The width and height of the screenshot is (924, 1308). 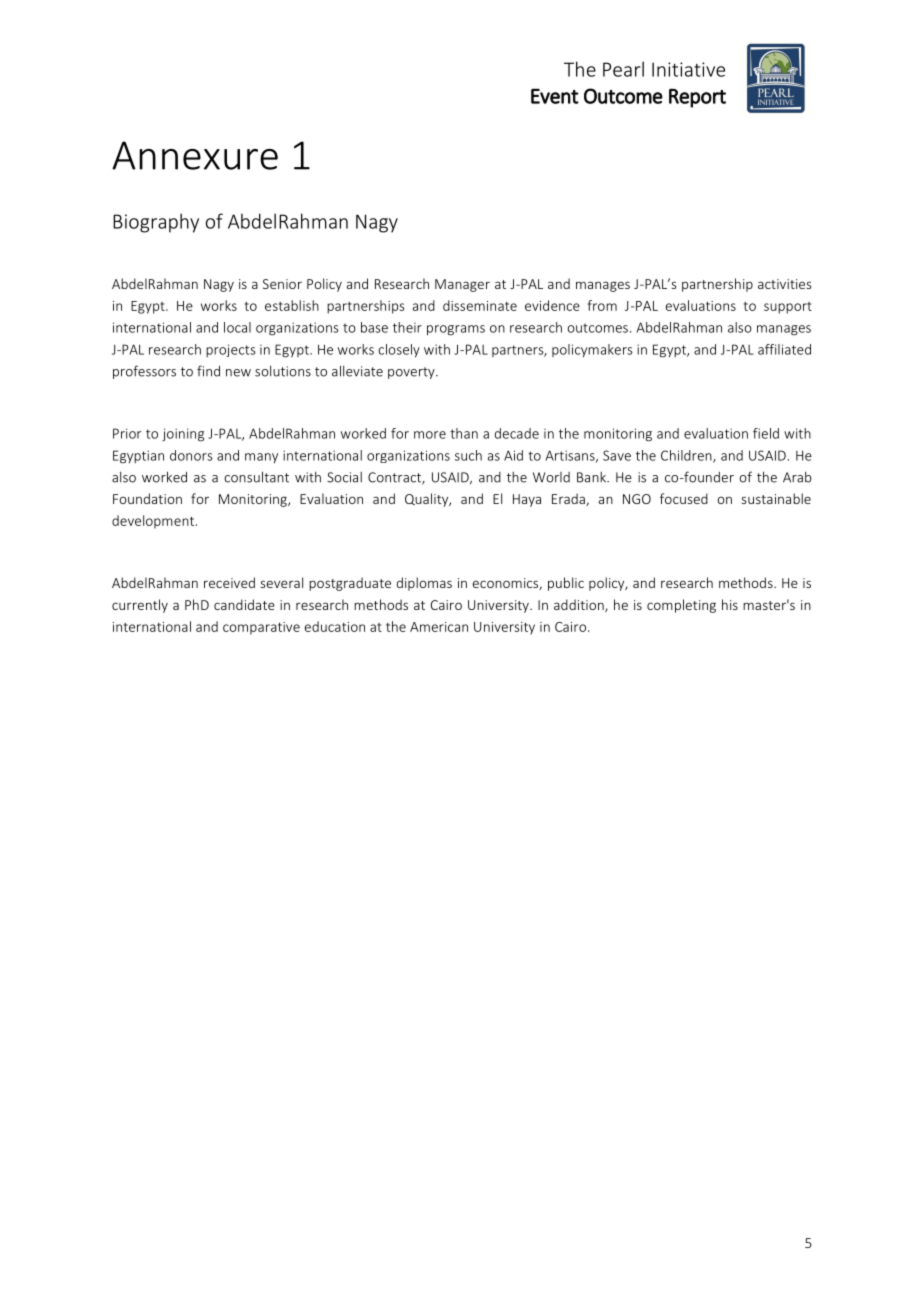 I want to click on than, so click(x=464, y=433).
